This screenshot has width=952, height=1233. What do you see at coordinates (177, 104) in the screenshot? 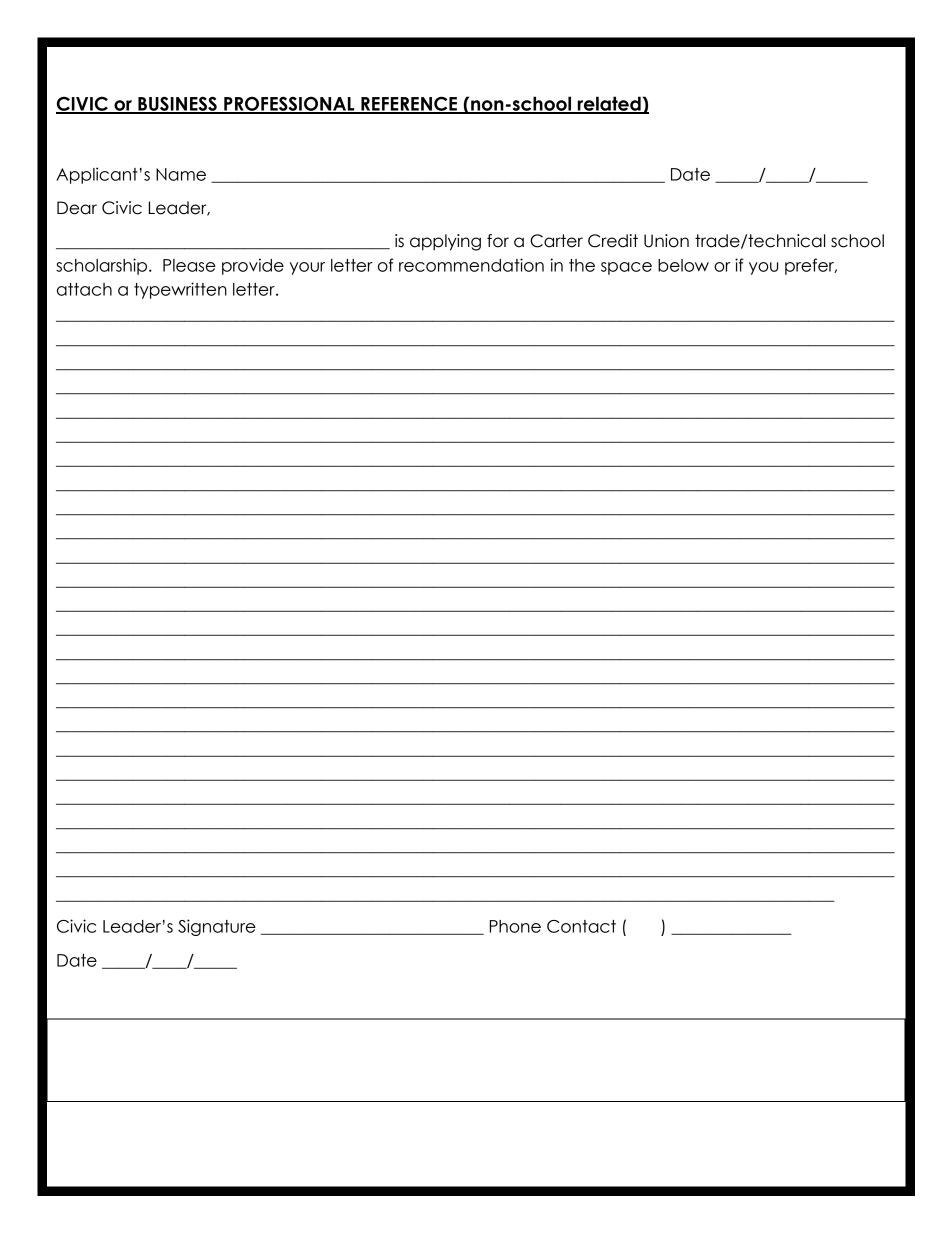
I see `BUSINESS` at bounding box center [177, 104].
